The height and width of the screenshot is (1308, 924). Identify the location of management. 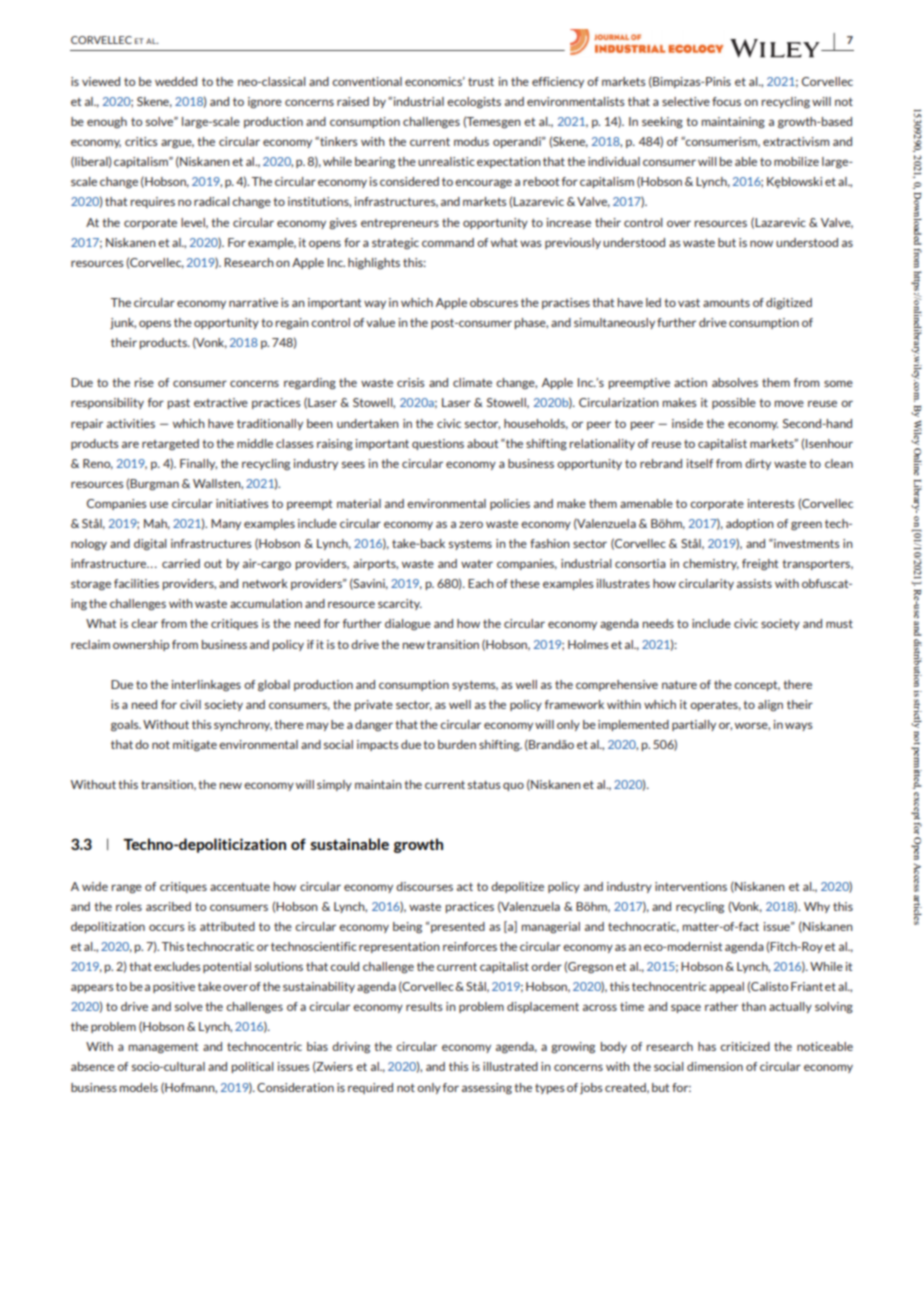
(163, 1048).
